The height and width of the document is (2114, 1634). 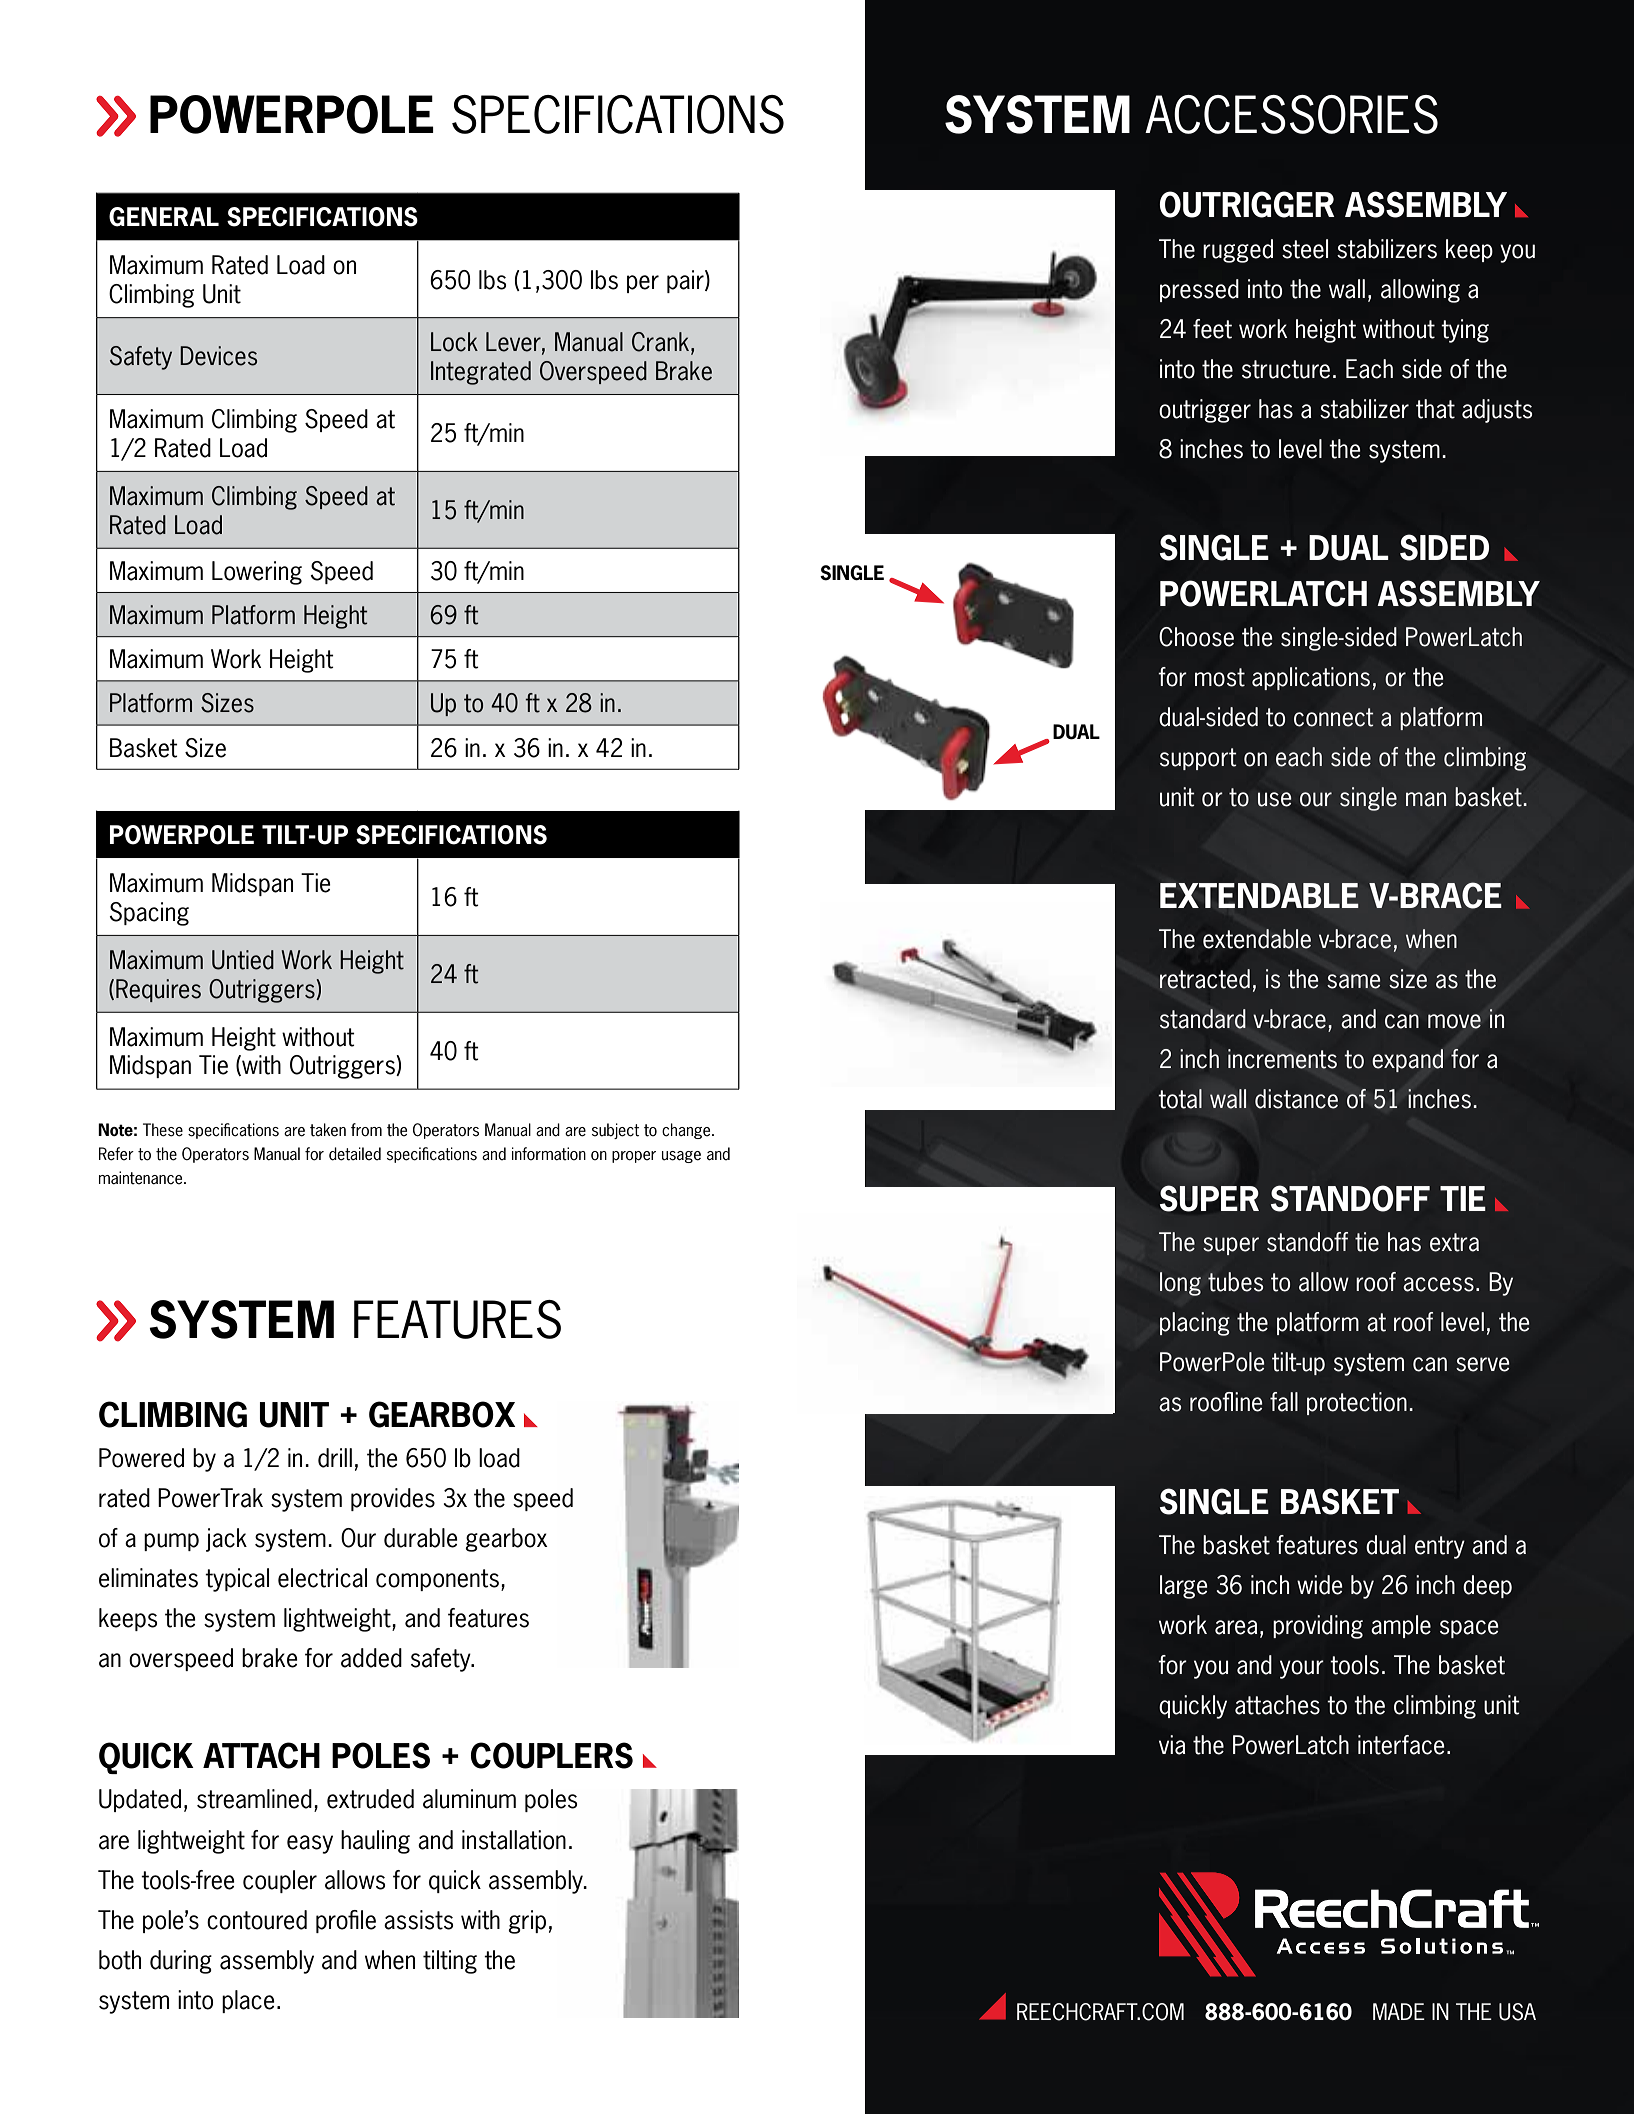 I want to click on distance, so click(x=1296, y=1099).
